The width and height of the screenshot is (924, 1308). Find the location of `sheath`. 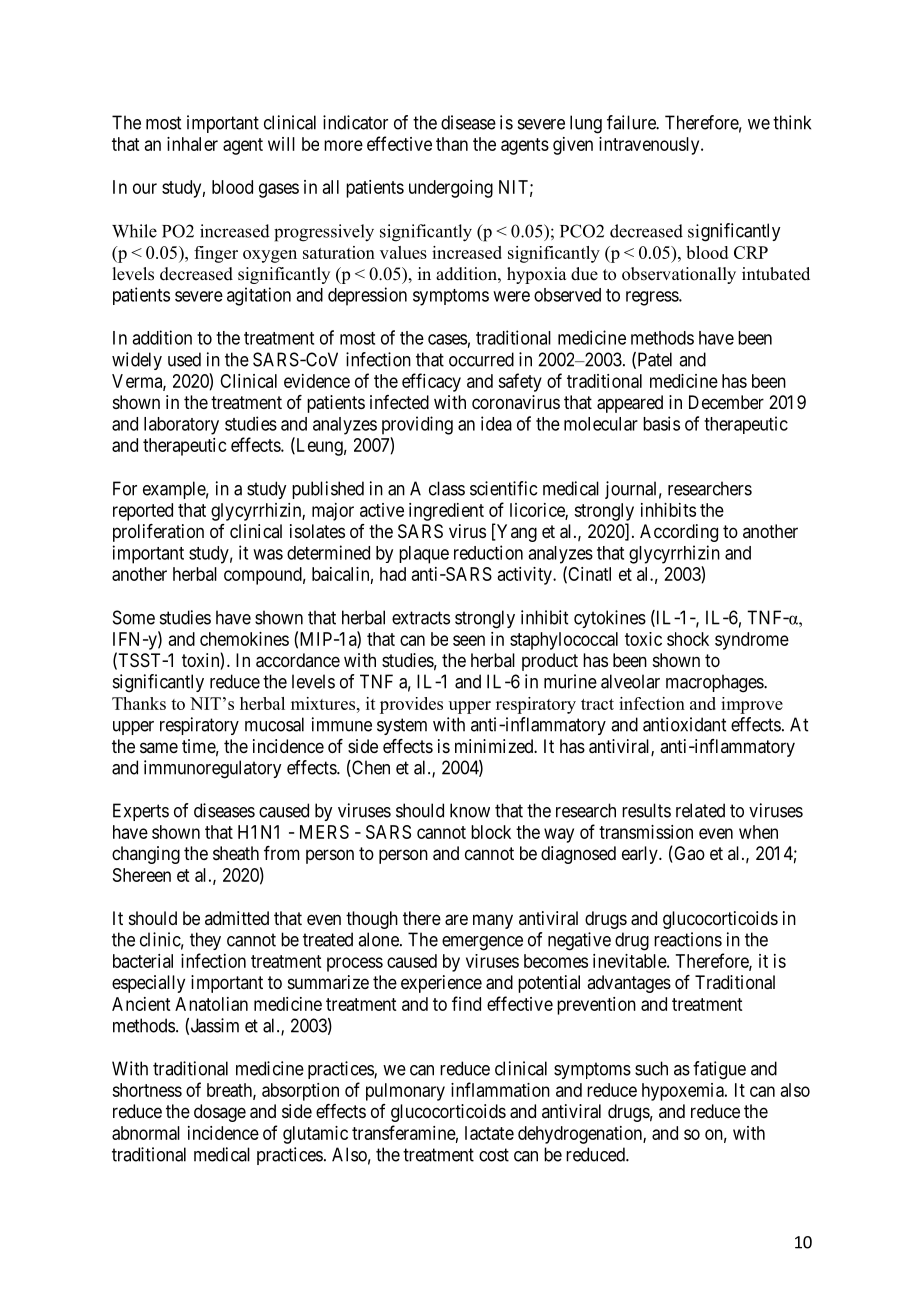

sheath is located at coordinates (236, 853).
